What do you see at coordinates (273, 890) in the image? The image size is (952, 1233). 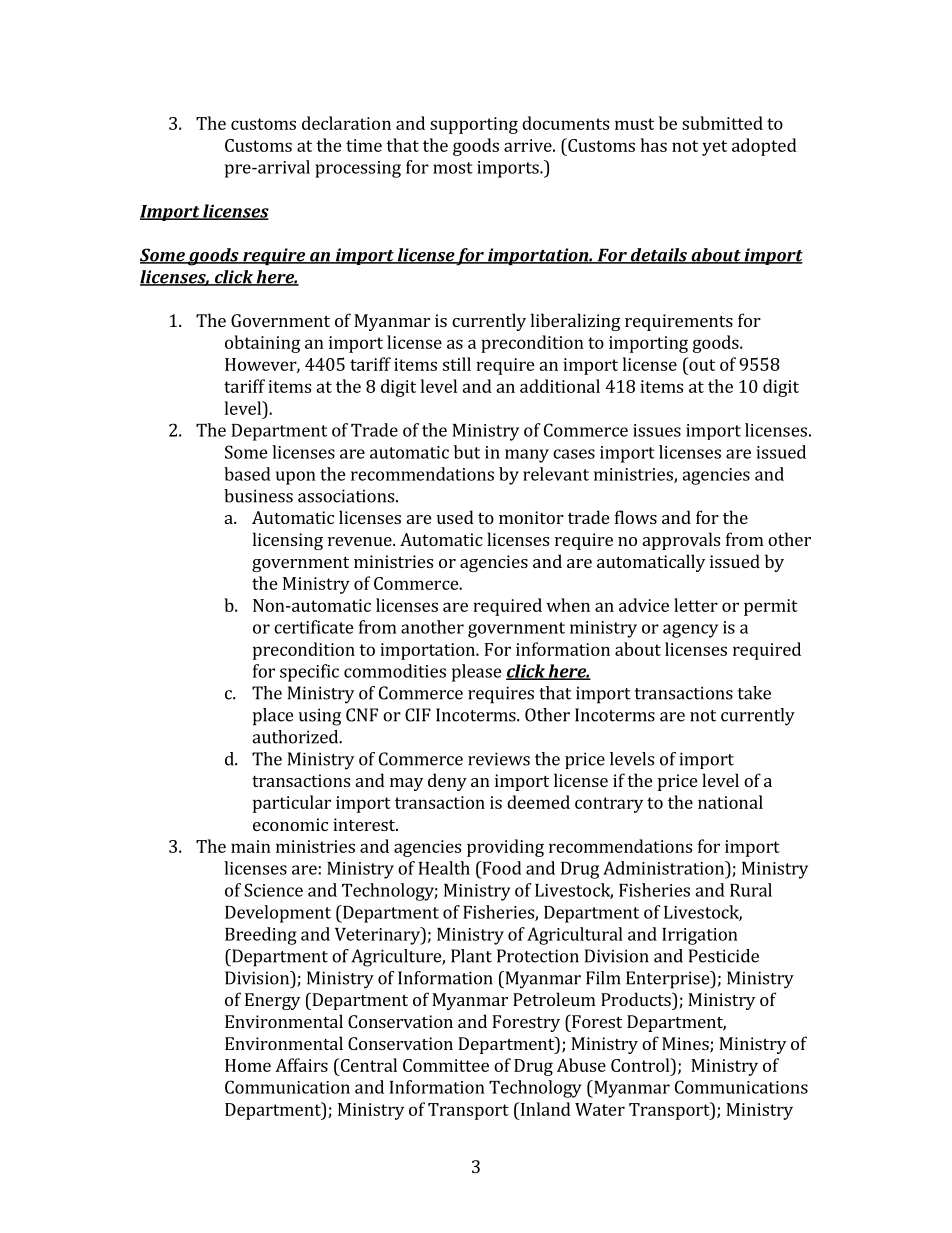 I see `Science` at bounding box center [273, 890].
